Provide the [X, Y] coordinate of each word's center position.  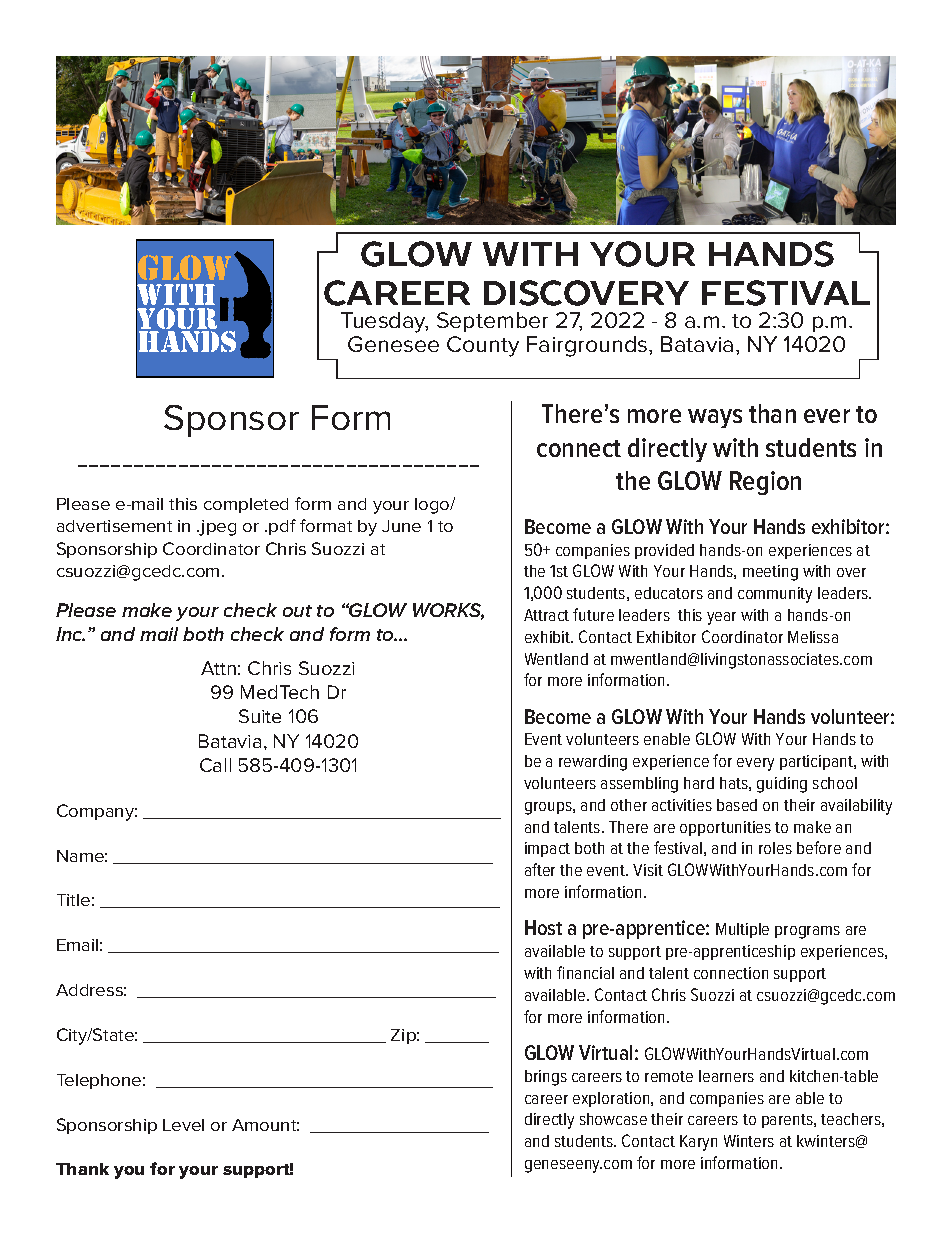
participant [817, 762]
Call [215, 765]
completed [246, 505]
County [483, 346]
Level [183, 1125]
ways [715, 418]
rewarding [593, 763]
